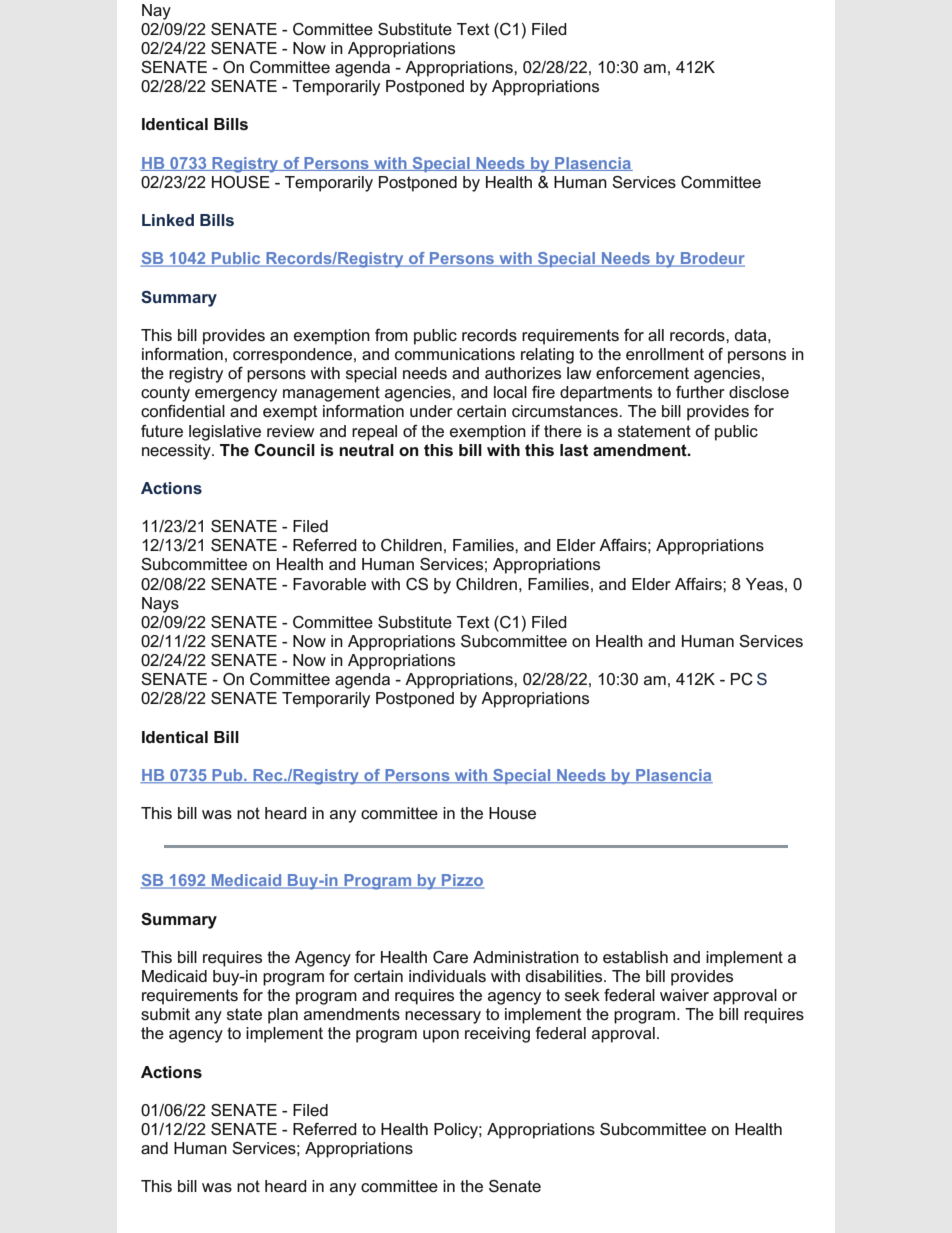  Describe the element at coordinates (283, 1016) in the document. I see `plan` at that location.
